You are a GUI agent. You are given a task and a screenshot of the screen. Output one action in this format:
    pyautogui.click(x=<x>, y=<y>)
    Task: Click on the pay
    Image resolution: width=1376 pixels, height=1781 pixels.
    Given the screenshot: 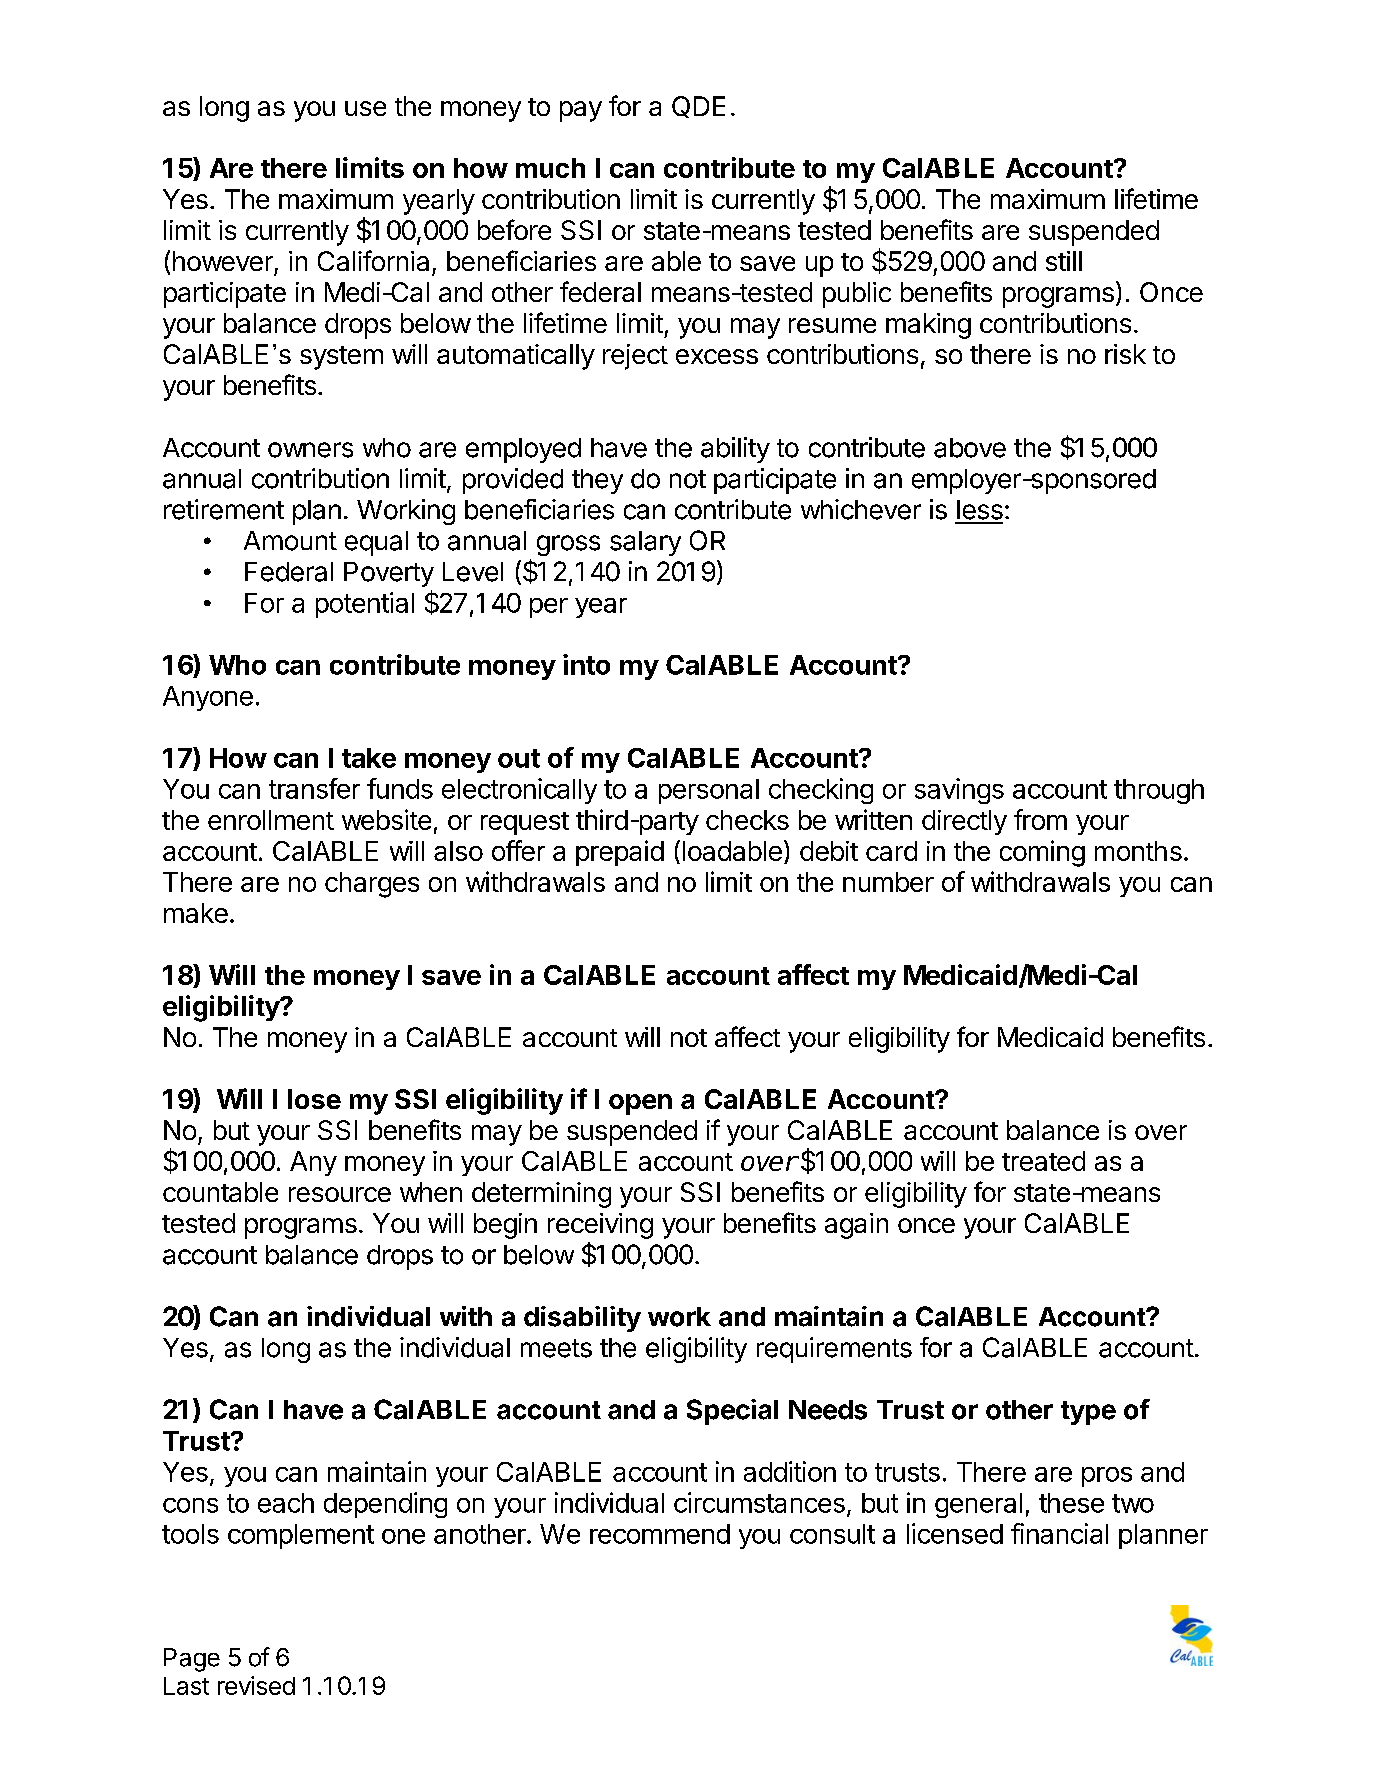 What is the action you would take?
    pyautogui.click(x=581, y=111)
